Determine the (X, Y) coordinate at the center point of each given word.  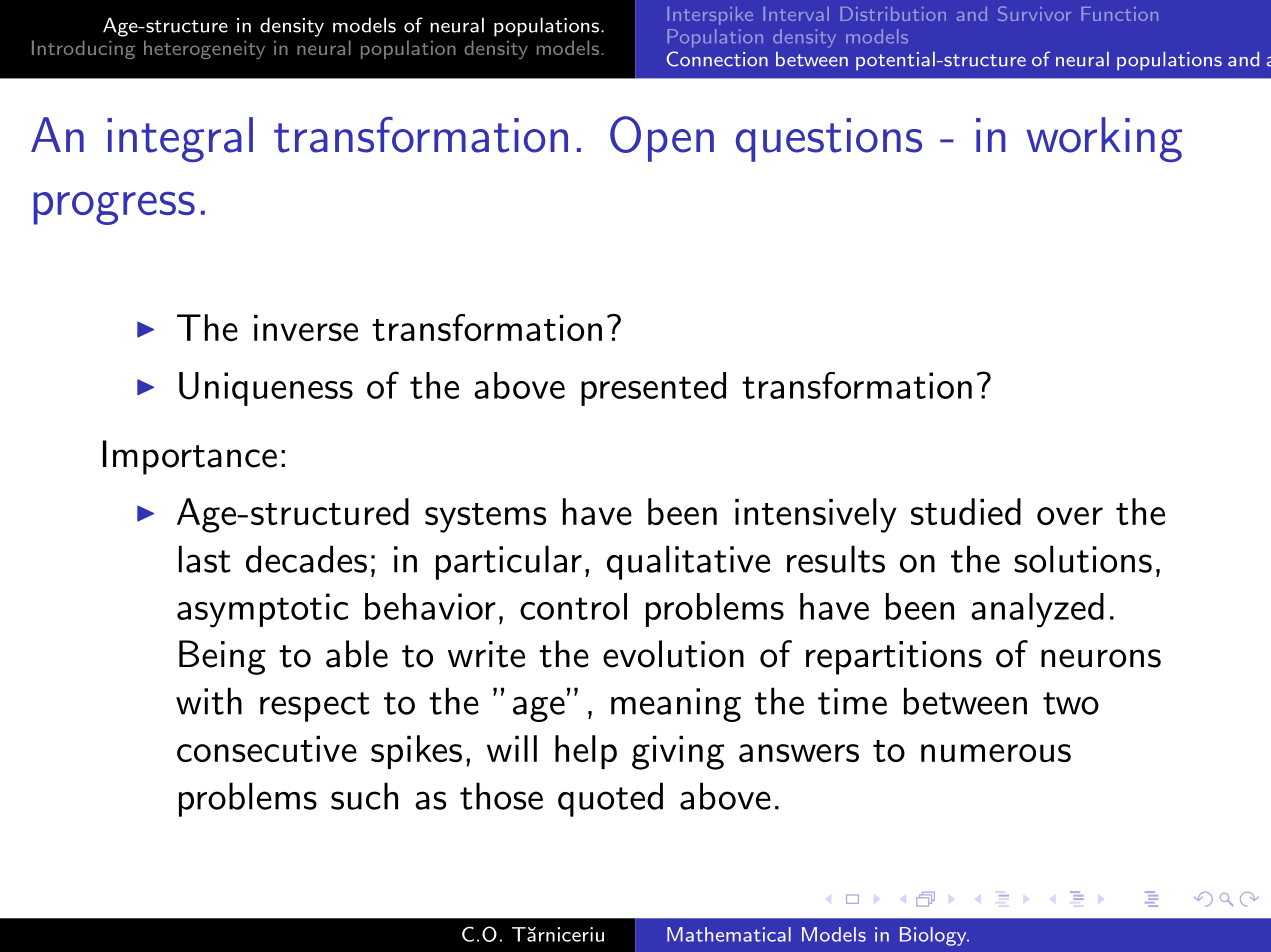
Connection (717, 59)
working (1104, 139)
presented (653, 389)
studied (966, 511)
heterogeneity (204, 49)
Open (662, 139)
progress (114, 208)
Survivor (1034, 13)
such (364, 796)
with (209, 701)
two (1071, 703)
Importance (190, 457)
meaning (676, 705)
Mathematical (729, 934)
